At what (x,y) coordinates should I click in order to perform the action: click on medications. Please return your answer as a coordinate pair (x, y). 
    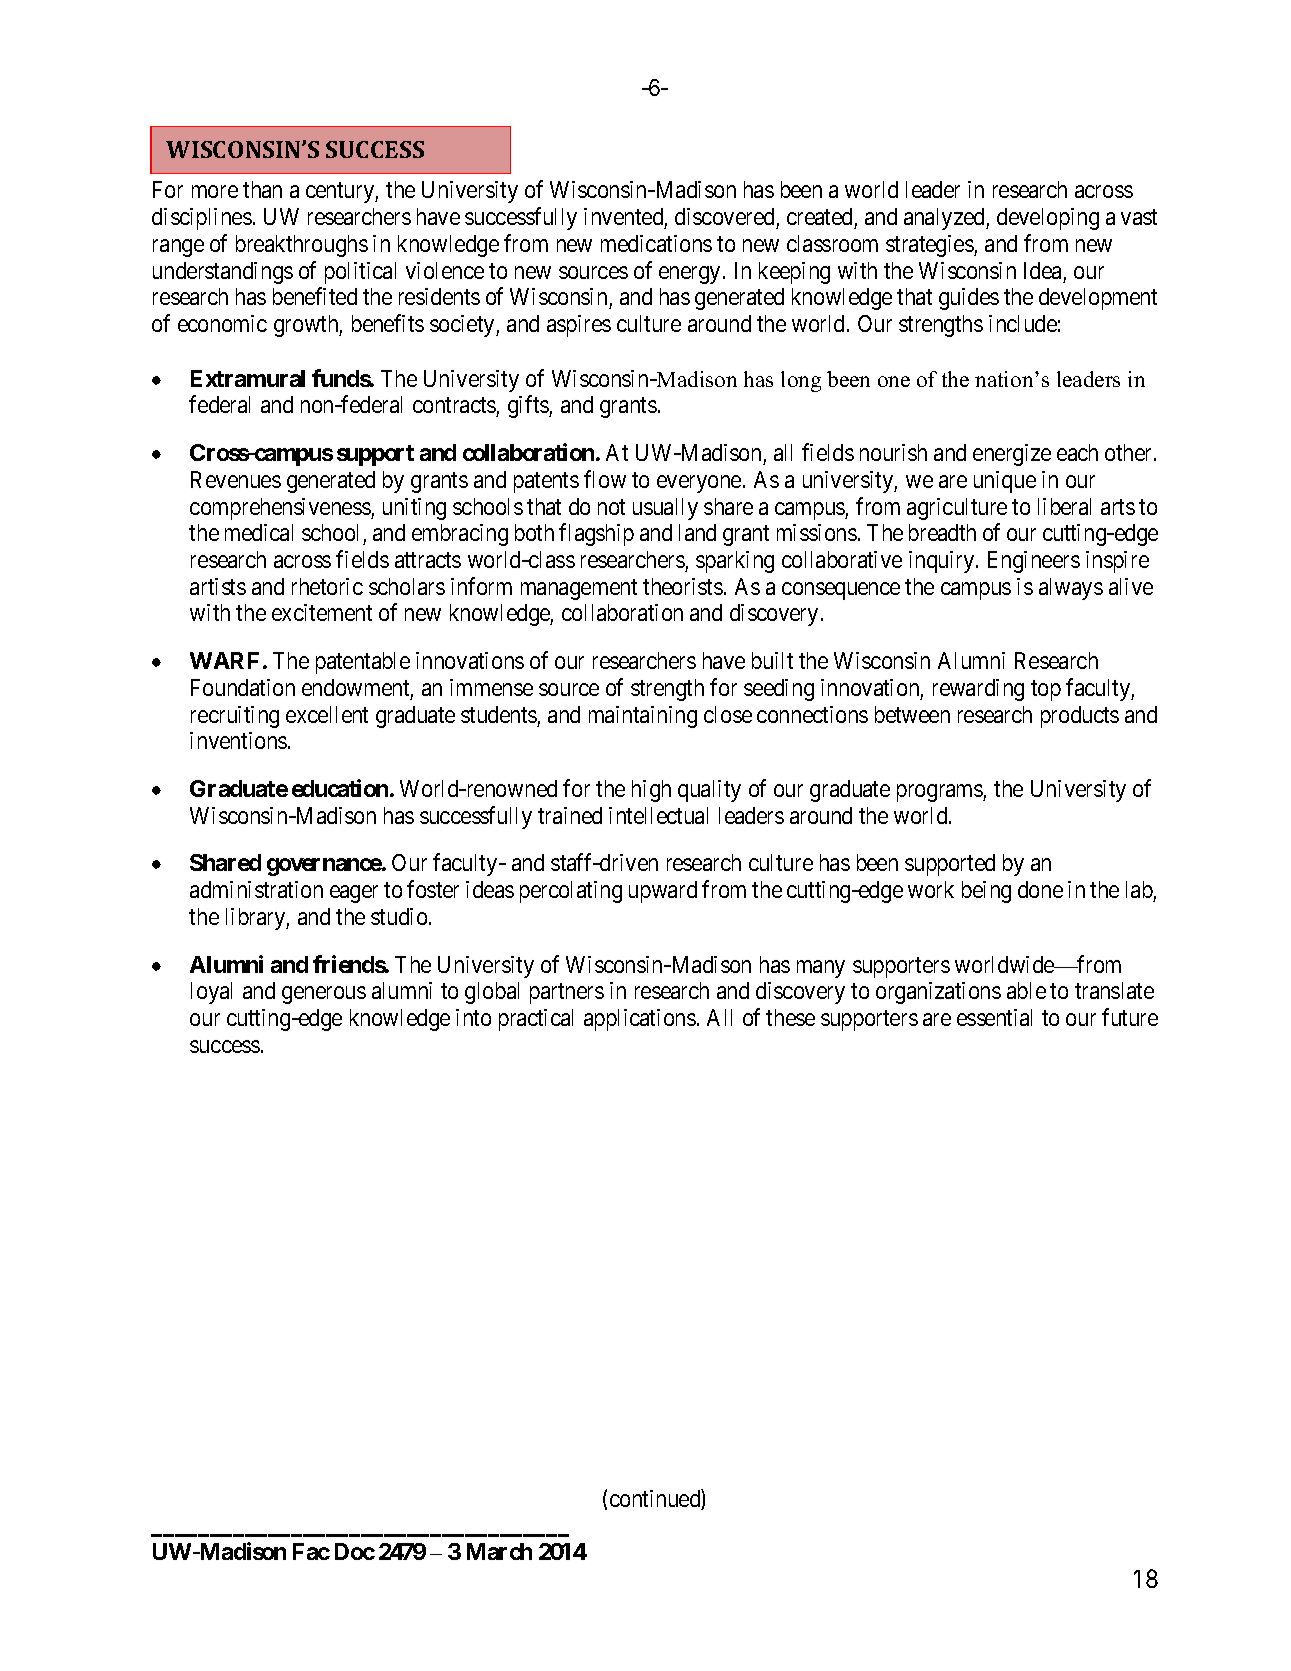
    Looking at the image, I should click on (656, 243).
